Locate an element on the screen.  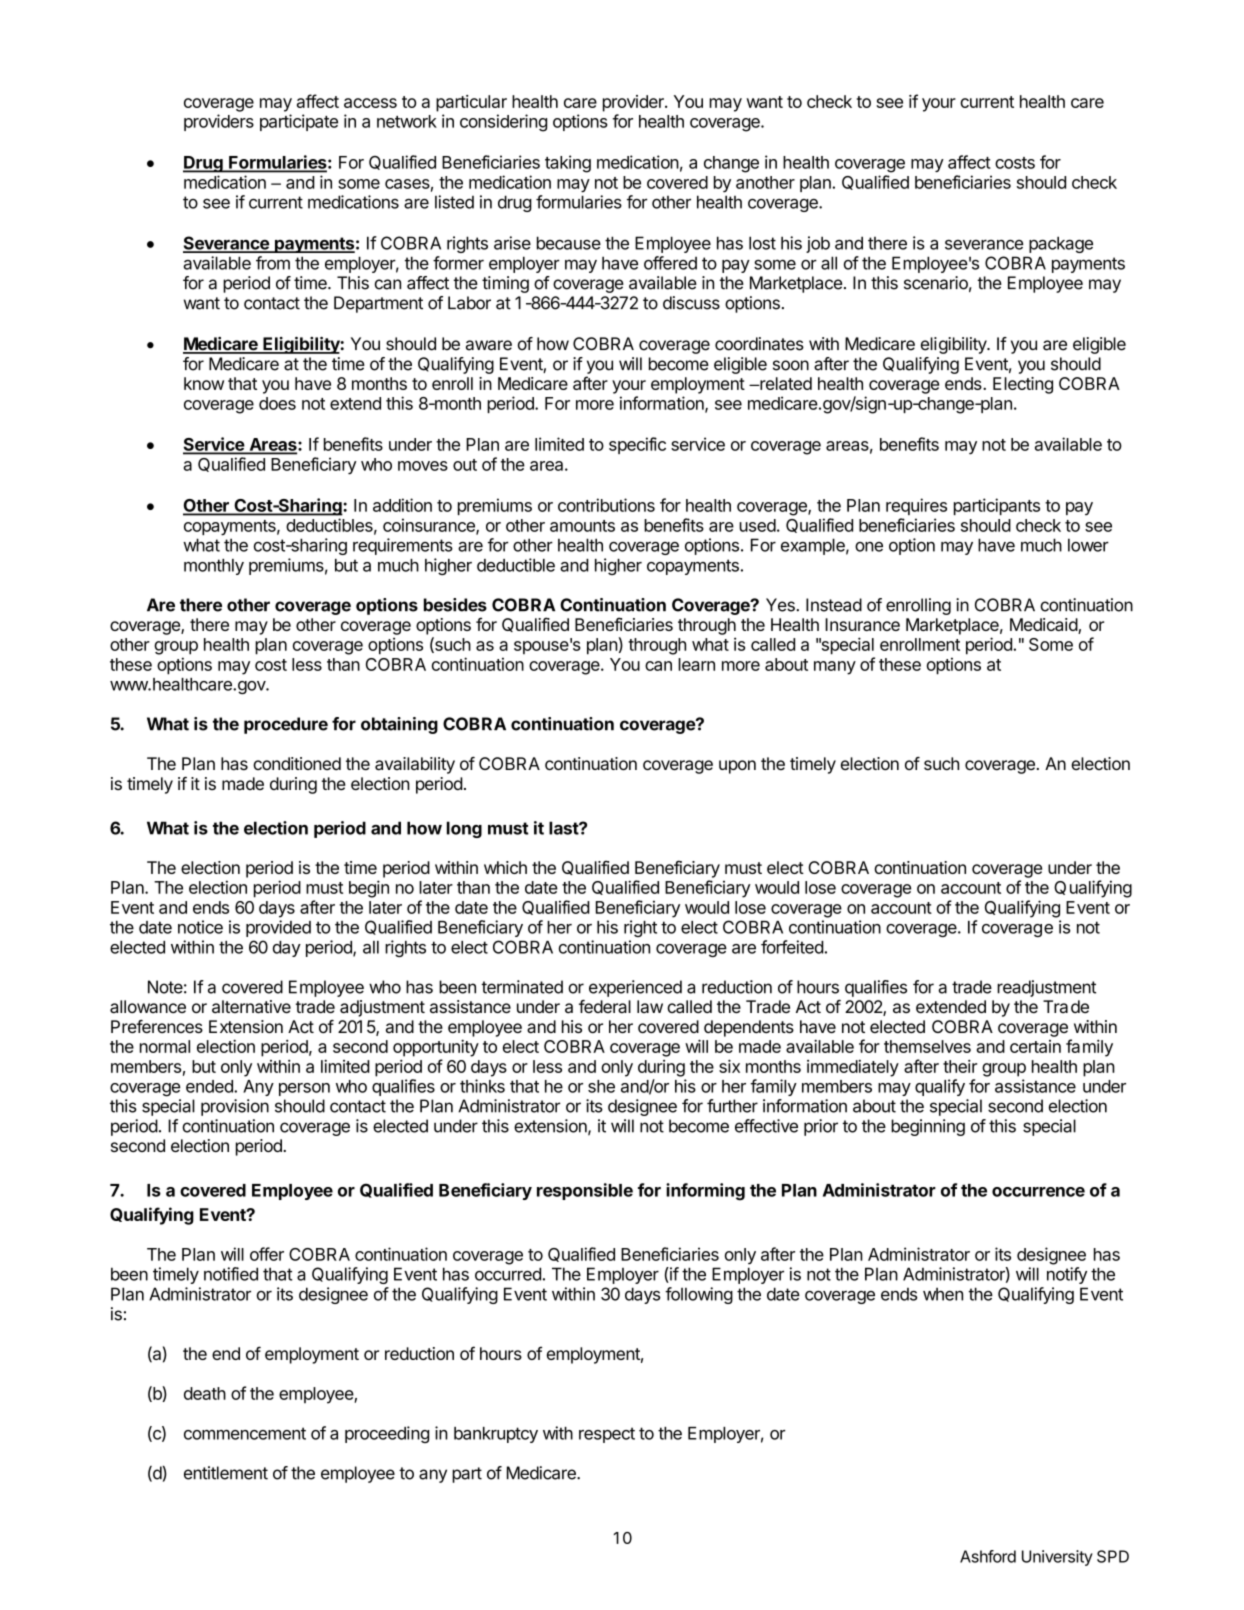
their is located at coordinates (960, 1066).
